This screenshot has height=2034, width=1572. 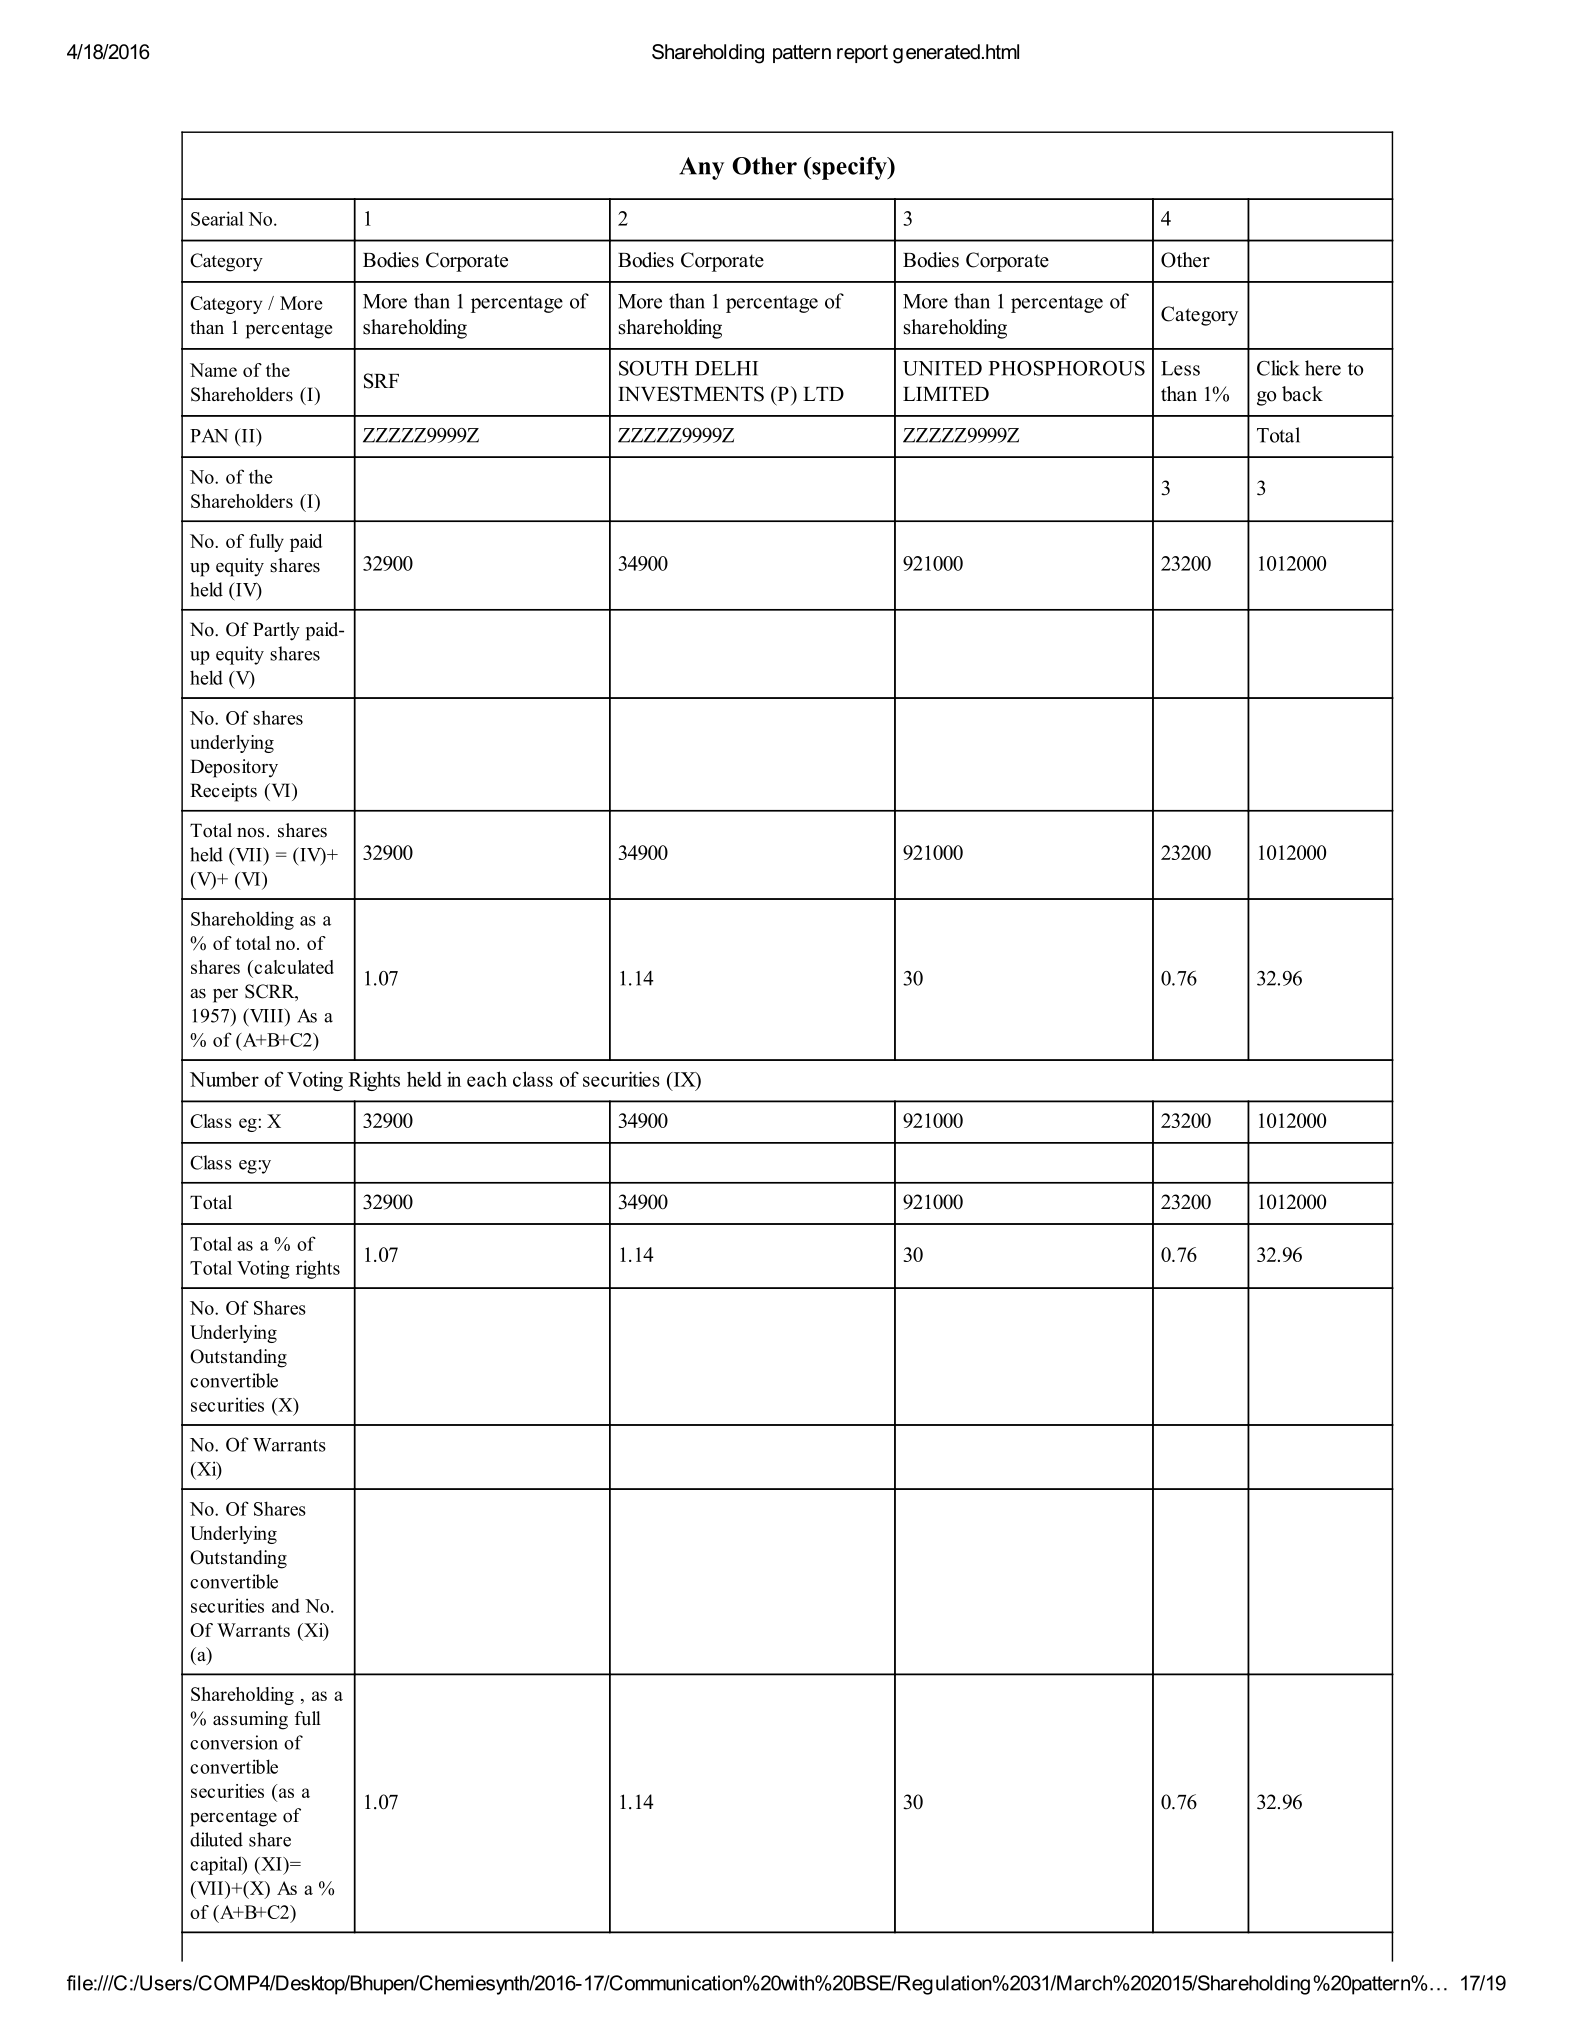 What do you see at coordinates (487, 1079) in the screenshot?
I see `each` at bounding box center [487, 1079].
